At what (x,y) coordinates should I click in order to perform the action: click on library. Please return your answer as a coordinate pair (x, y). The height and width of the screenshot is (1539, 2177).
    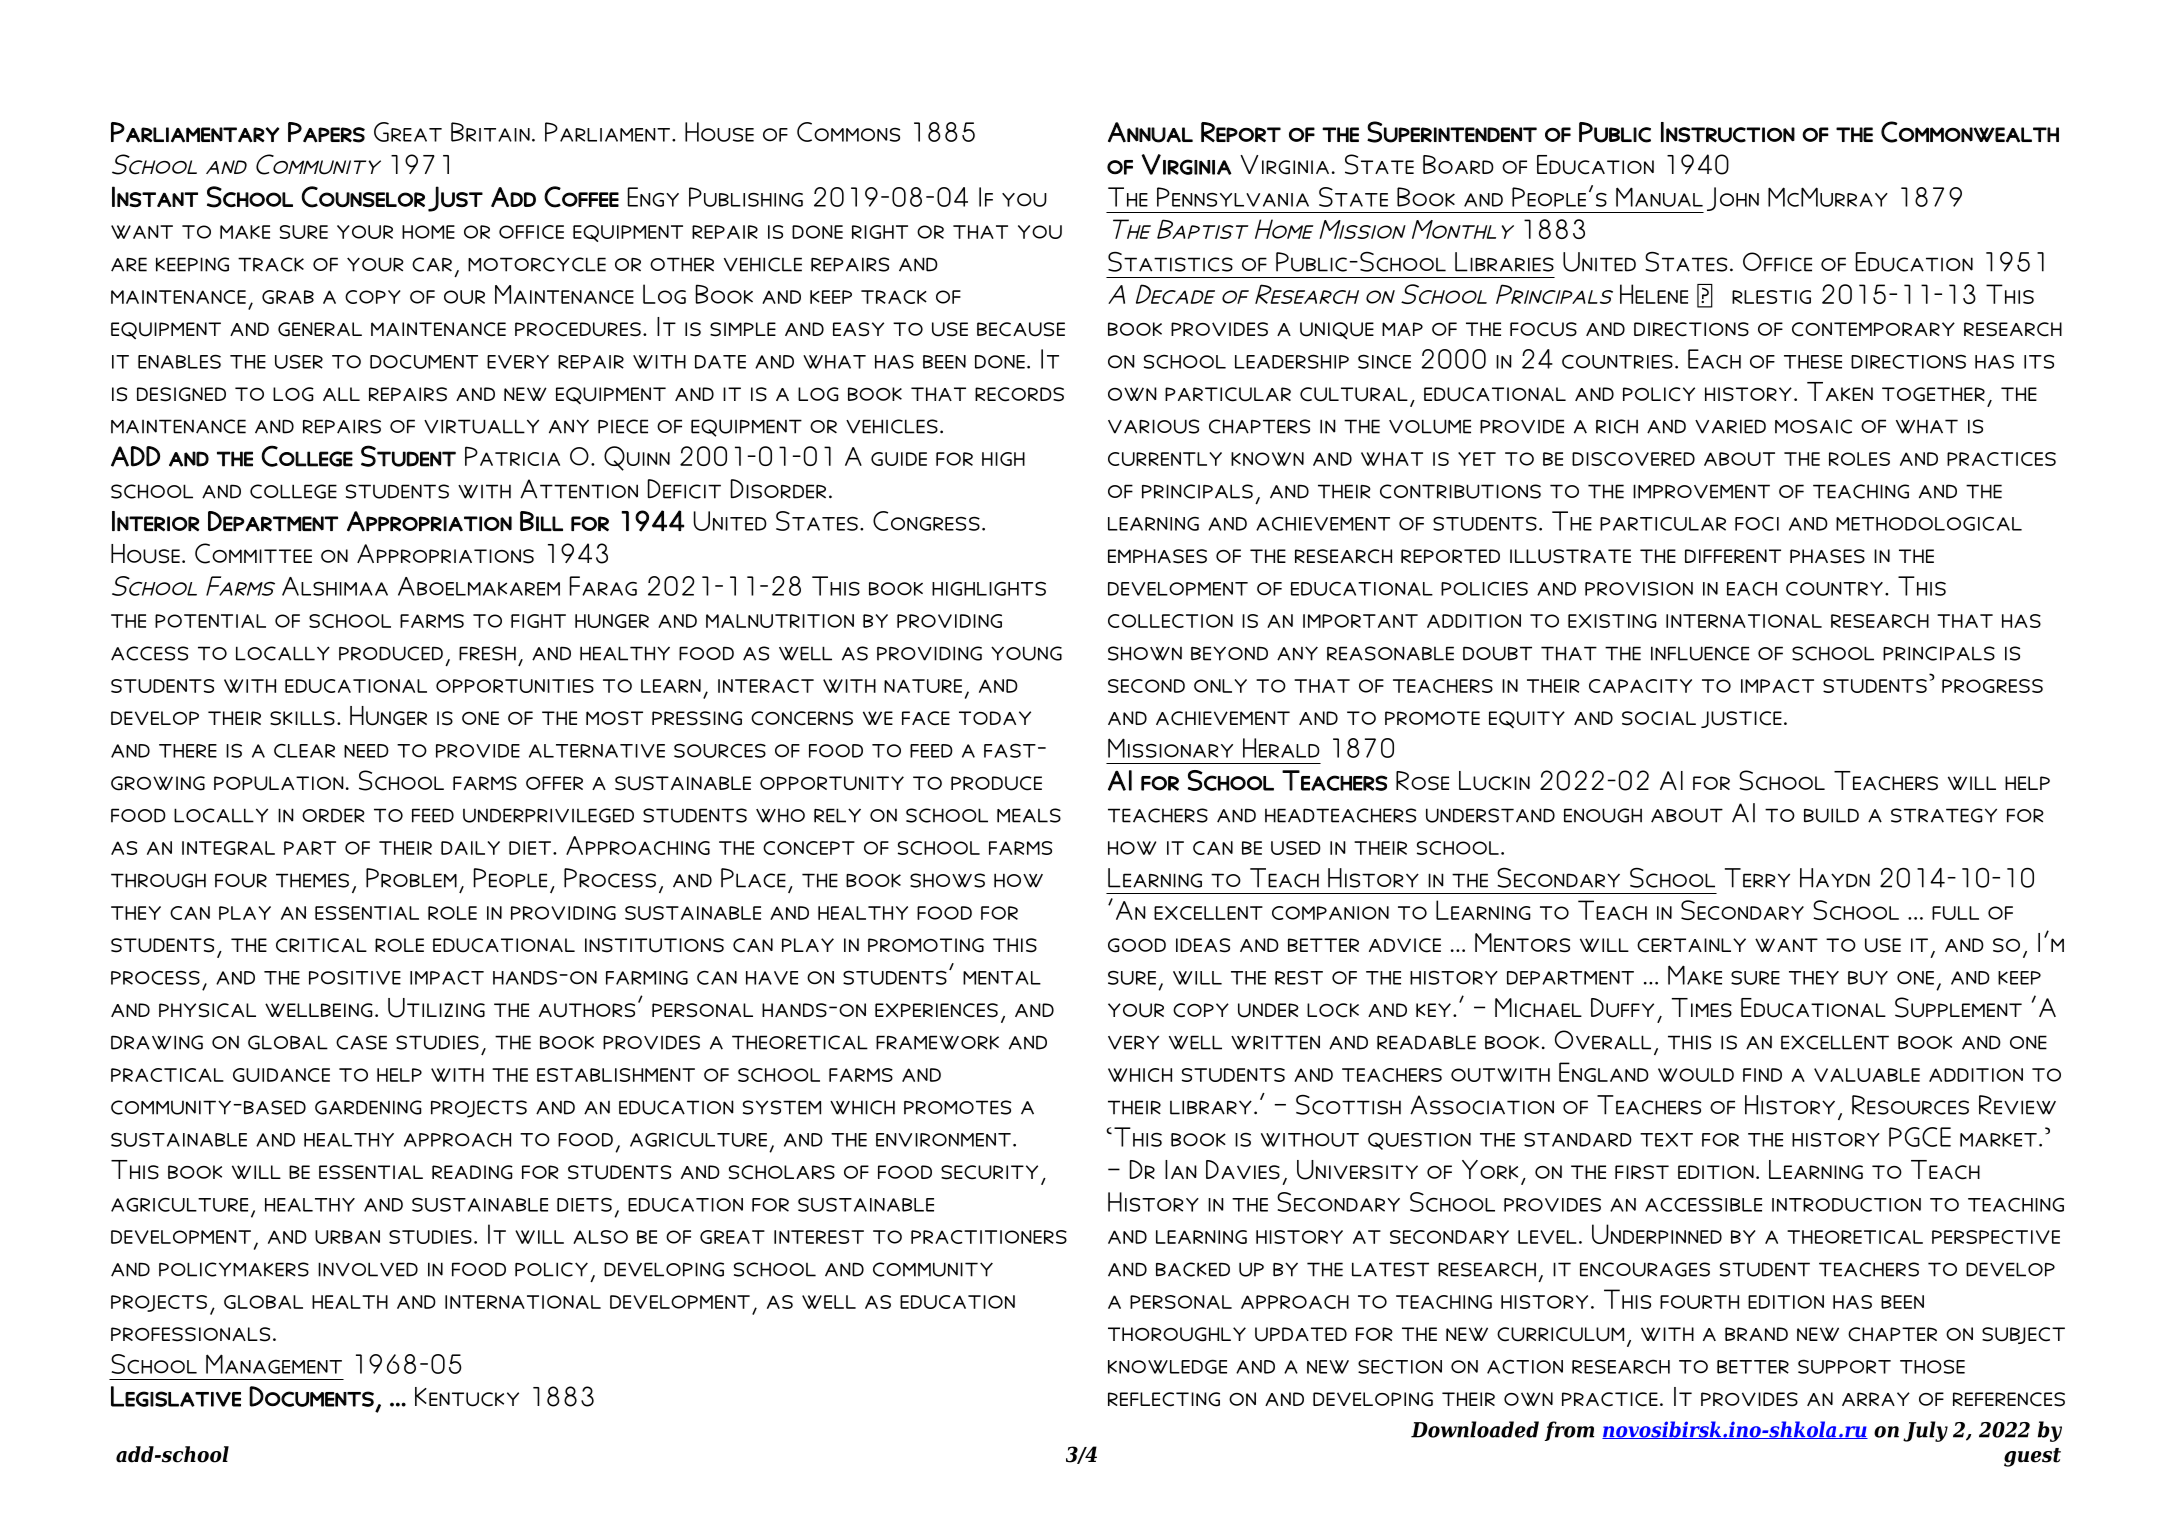
    Looking at the image, I should click on (1211, 1107).
